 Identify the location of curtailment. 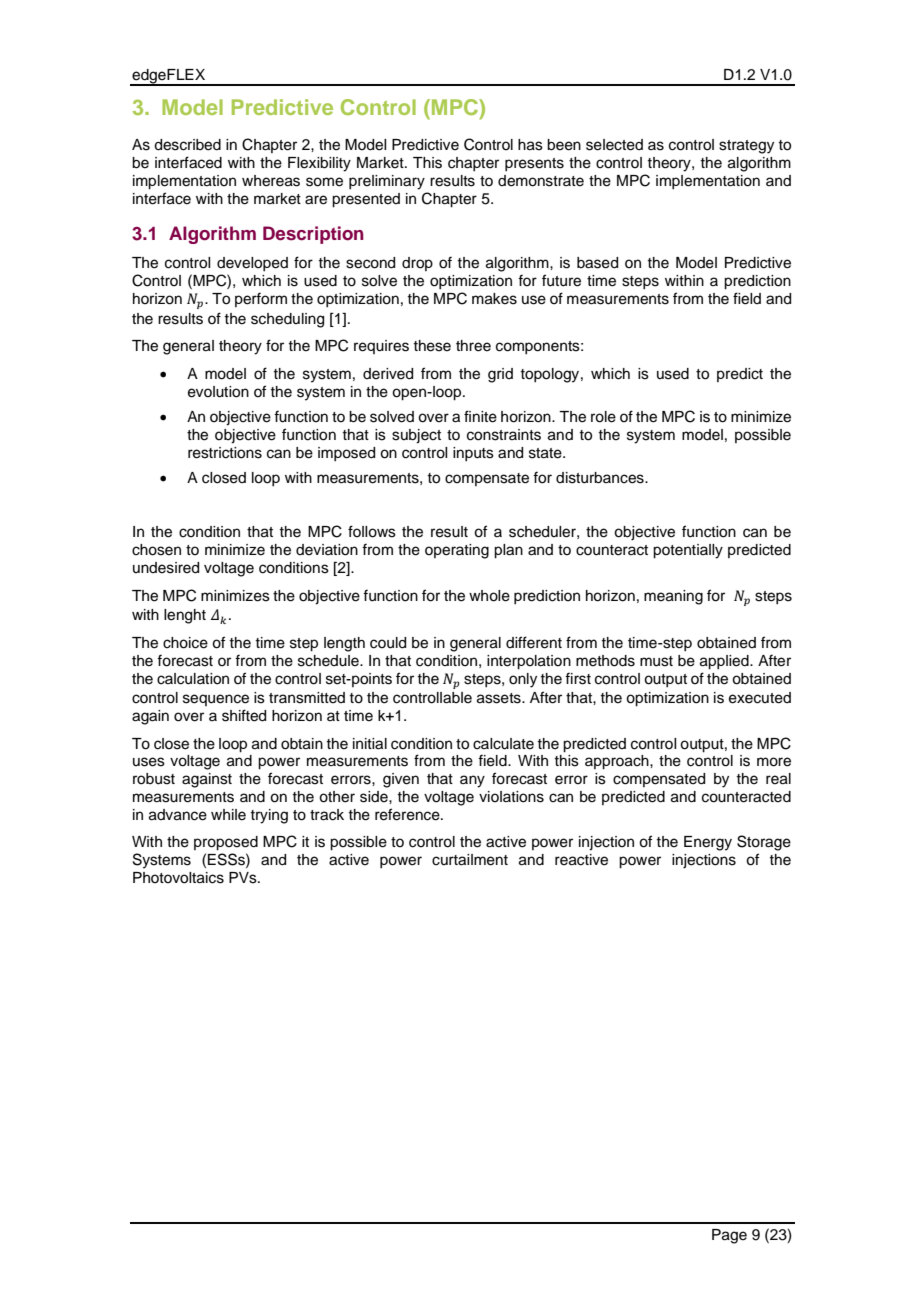
(470, 860).
